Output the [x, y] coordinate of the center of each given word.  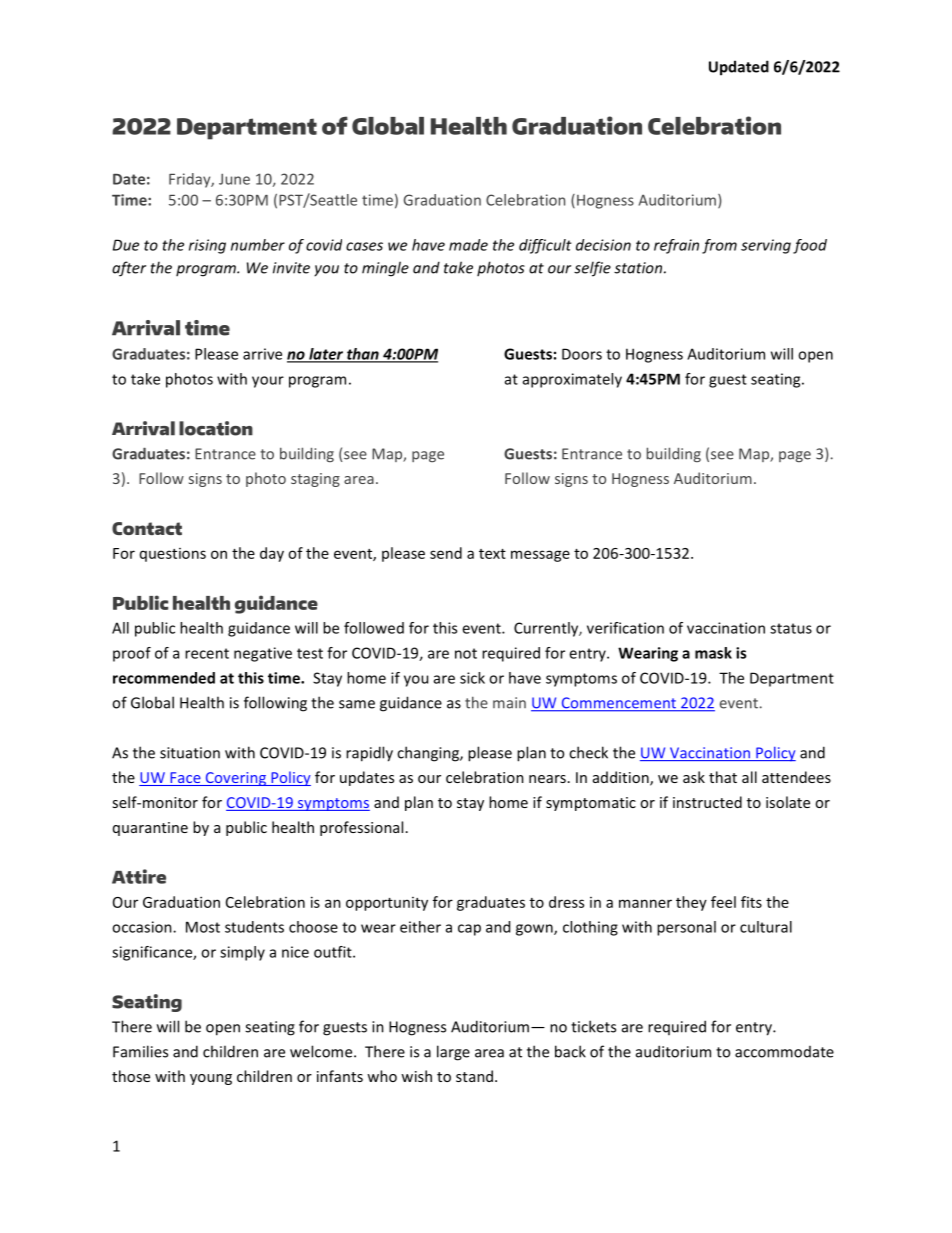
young [211, 1079]
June [234, 179]
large [453, 1053]
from [719, 246]
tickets [593, 1026]
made [468, 245]
